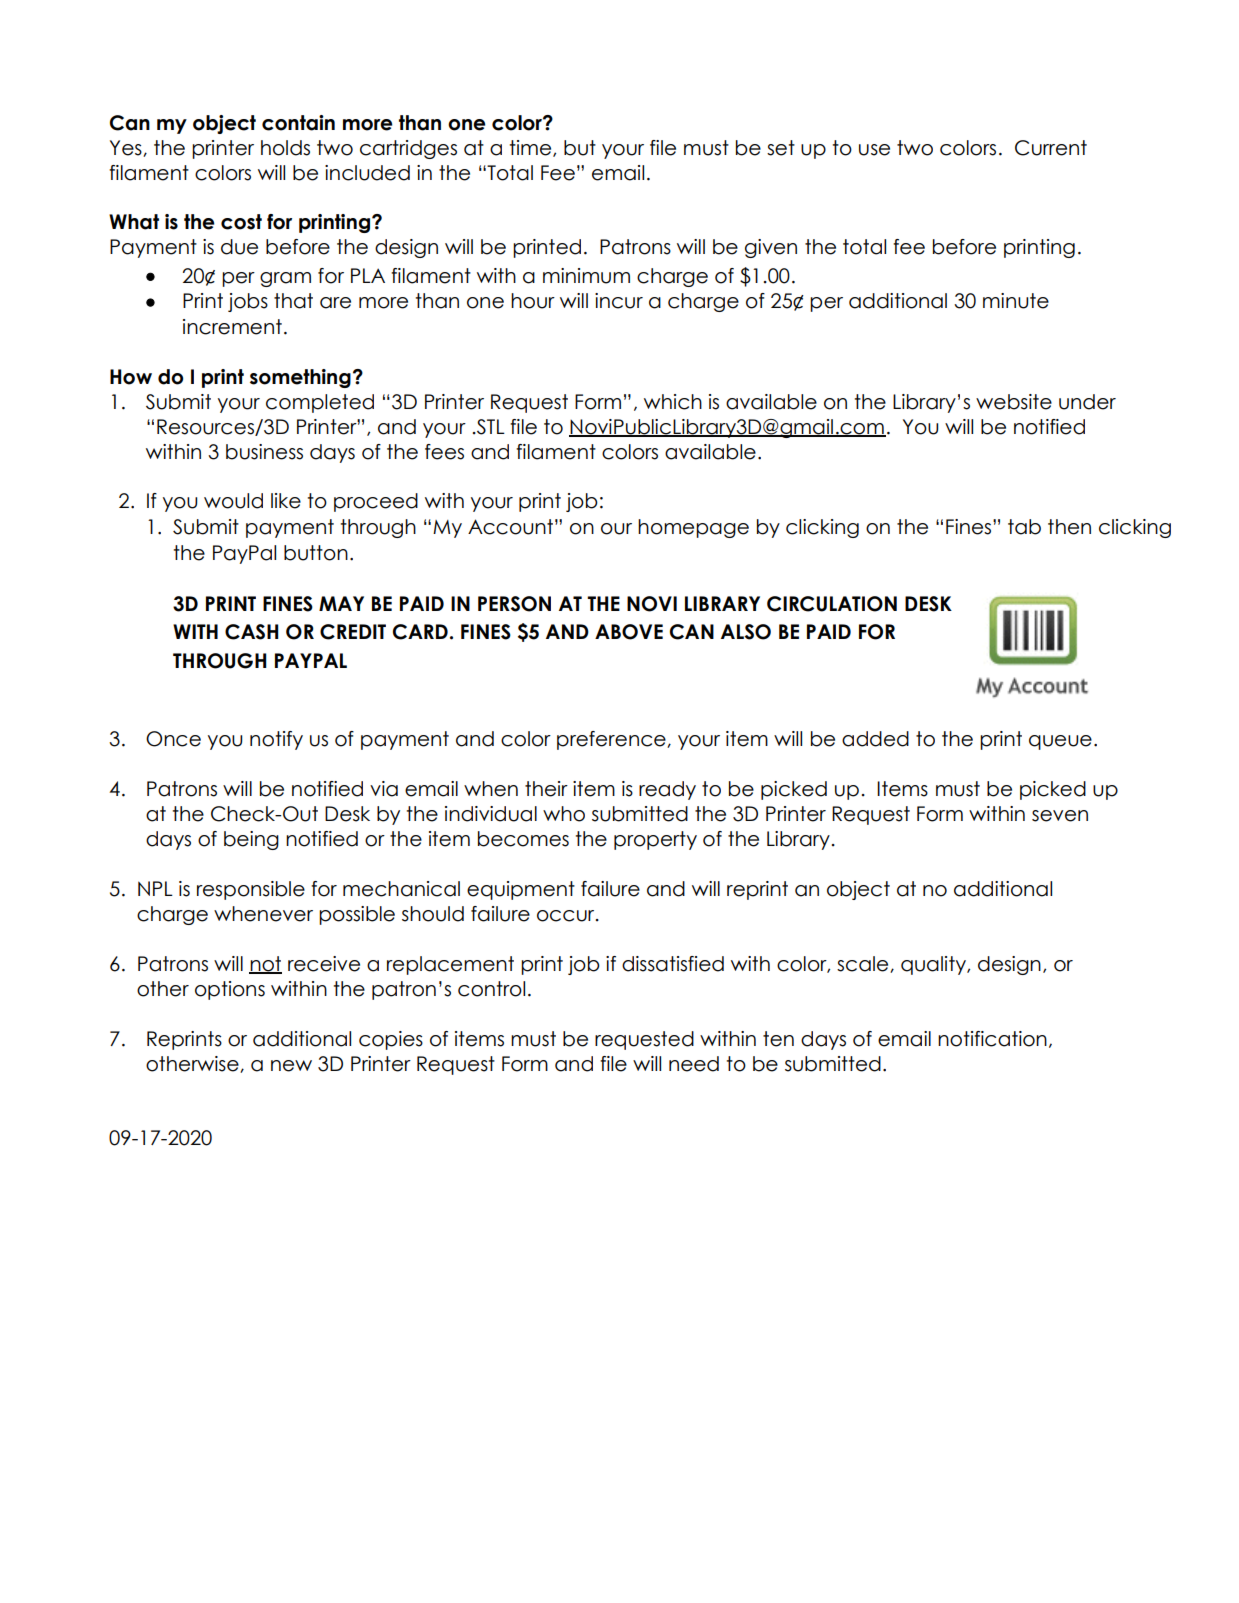  What do you see at coordinates (832, 604) in the page?
I see `CIRCULATION` at bounding box center [832, 604].
